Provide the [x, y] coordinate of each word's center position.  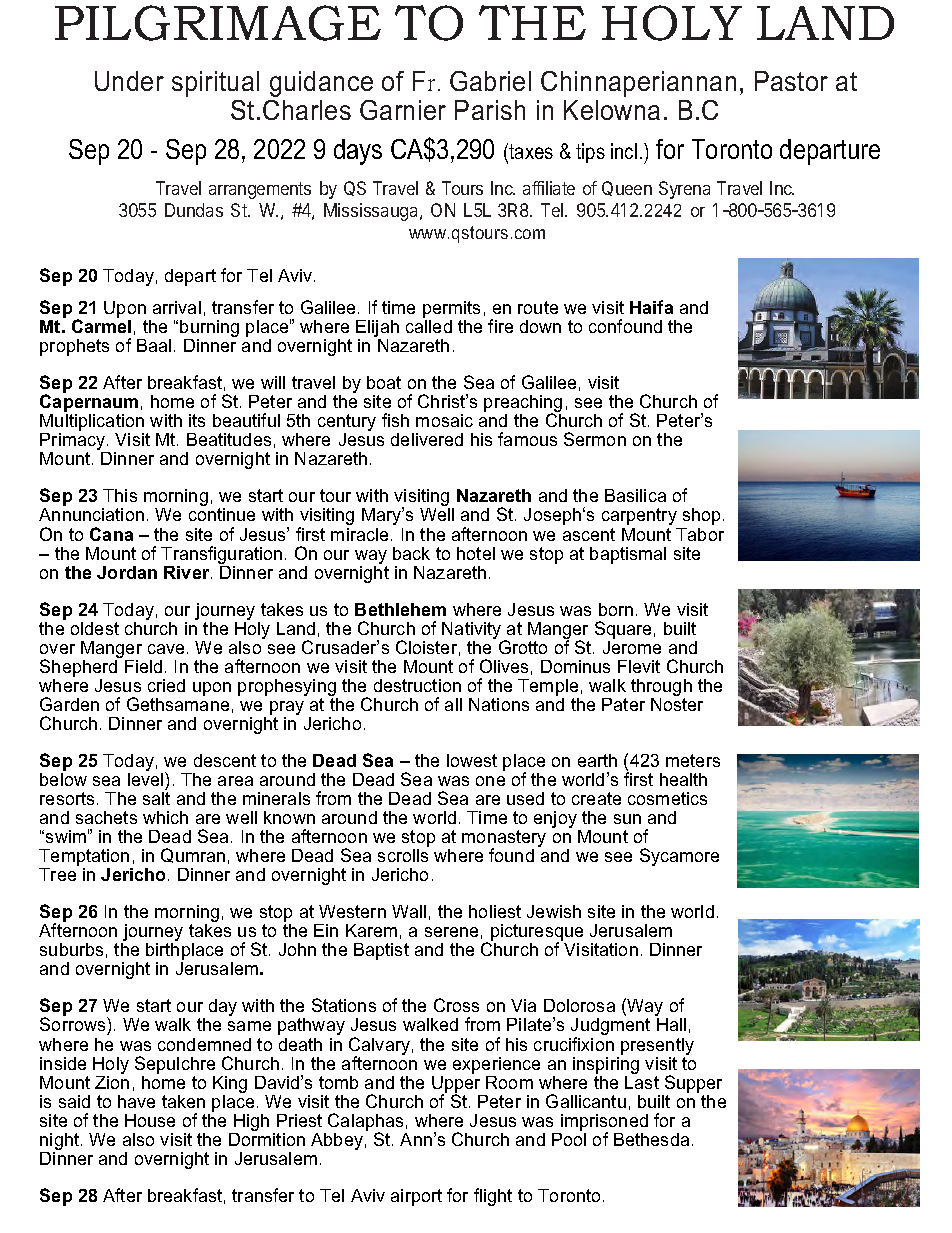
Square [623, 630]
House [150, 1120]
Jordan [127, 572]
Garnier [403, 110]
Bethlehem [400, 609]
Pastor [791, 81]
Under [129, 81]
